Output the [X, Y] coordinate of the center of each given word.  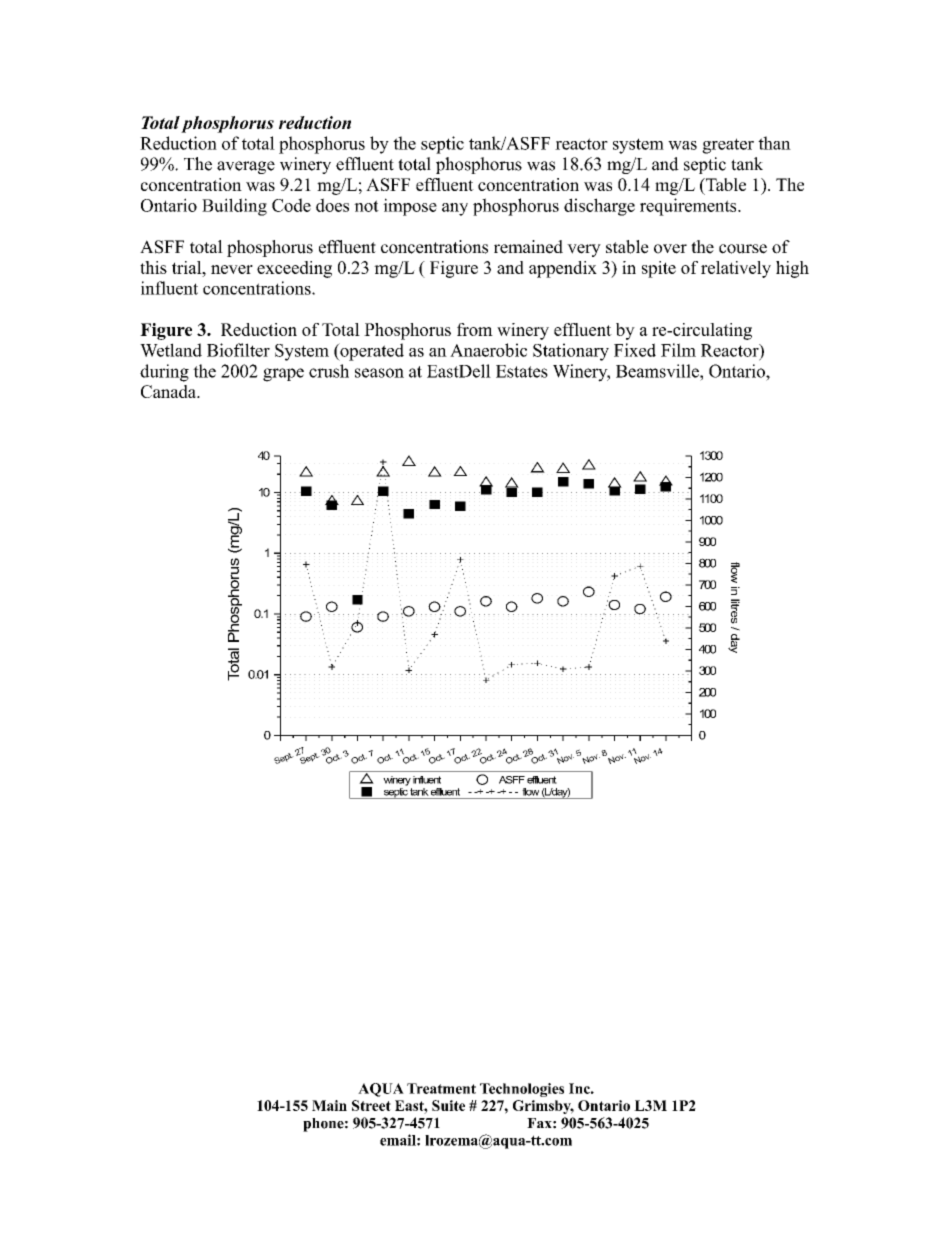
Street [371, 1105]
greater [728, 146]
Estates [522, 371]
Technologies [522, 1090]
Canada [169, 391]
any [455, 209]
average [246, 167]
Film [678, 350]
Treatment [441, 1088]
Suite [448, 1105]
